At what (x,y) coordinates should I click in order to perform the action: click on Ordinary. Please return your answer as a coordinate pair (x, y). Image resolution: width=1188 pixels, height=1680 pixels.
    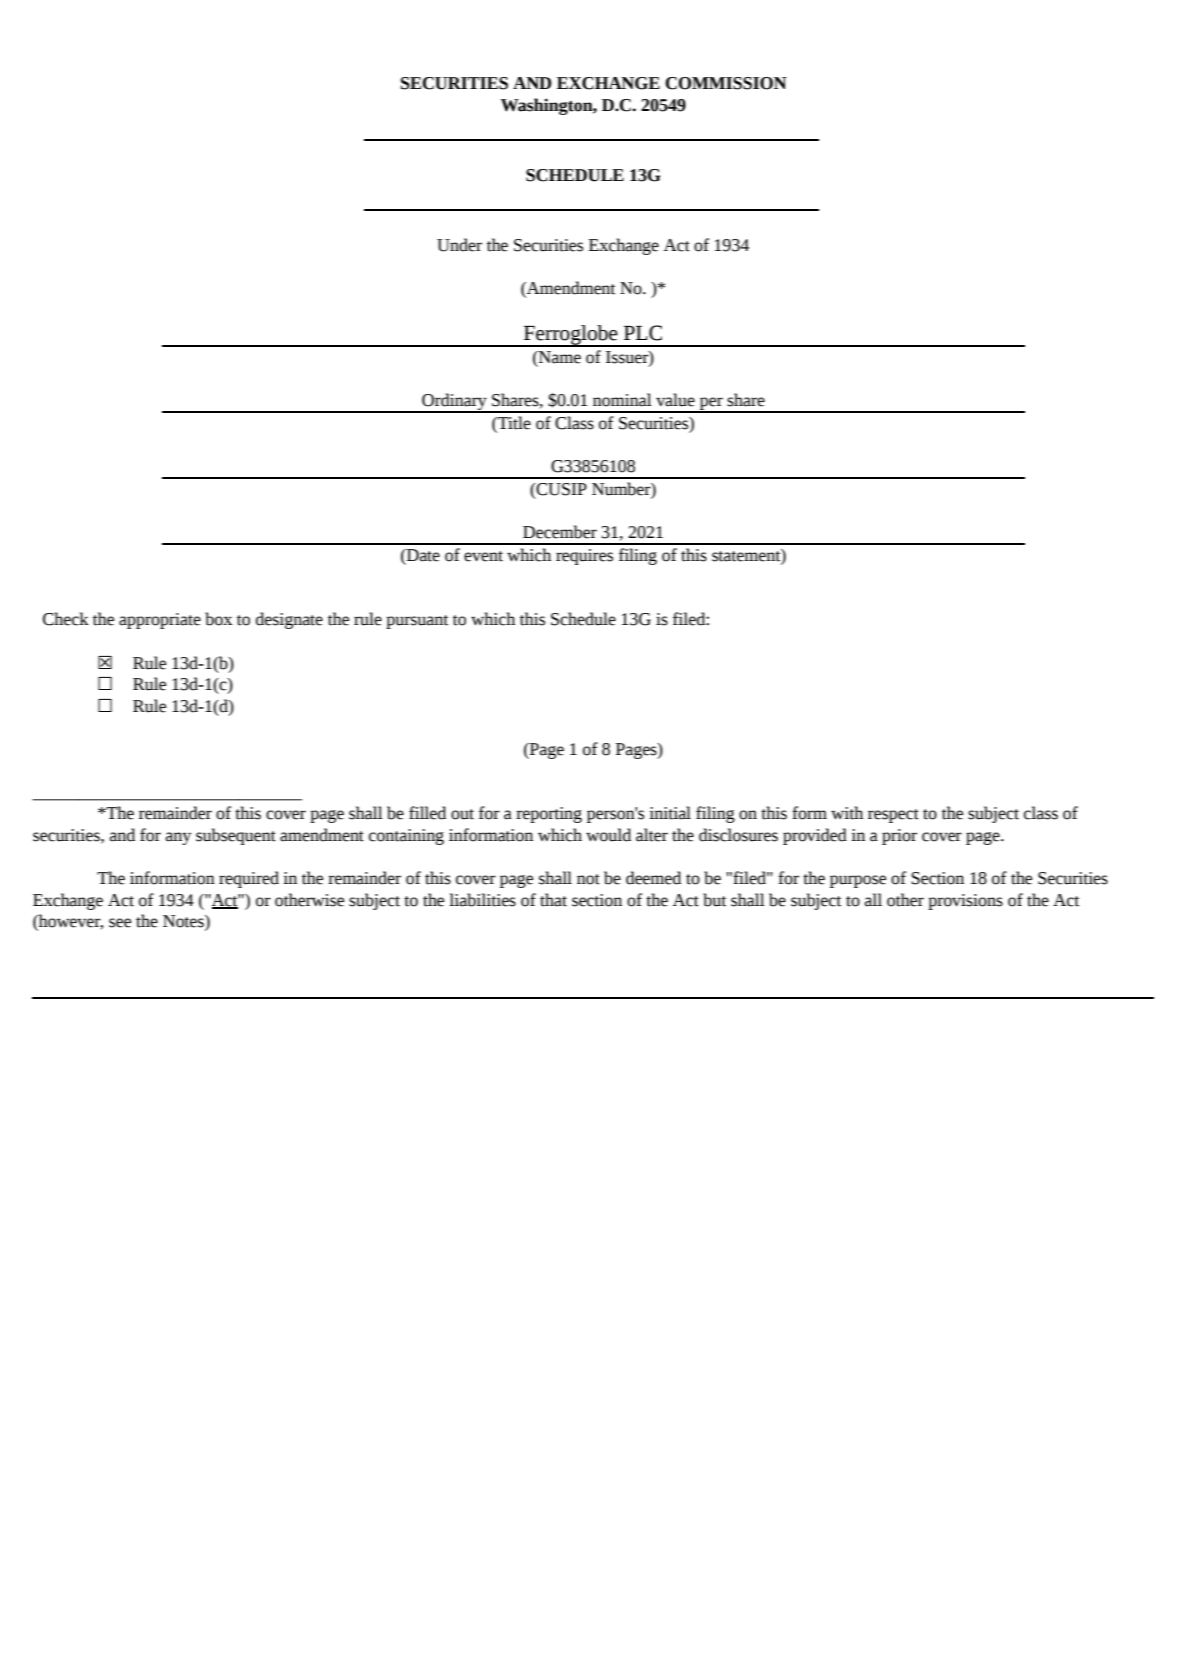
    Looking at the image, I should click on (454, 402).
